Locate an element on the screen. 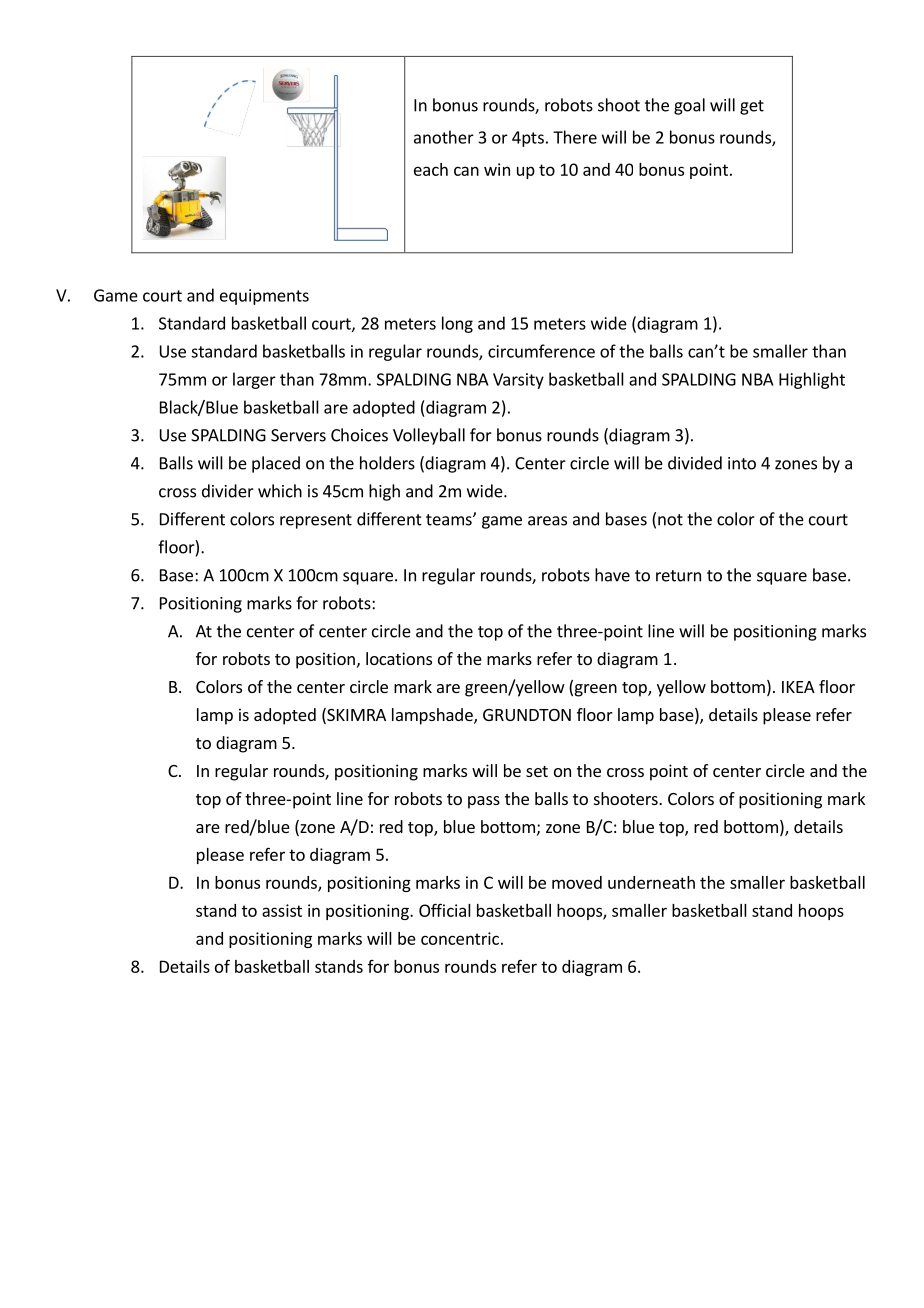  get is located at coordinates (752, 107).
